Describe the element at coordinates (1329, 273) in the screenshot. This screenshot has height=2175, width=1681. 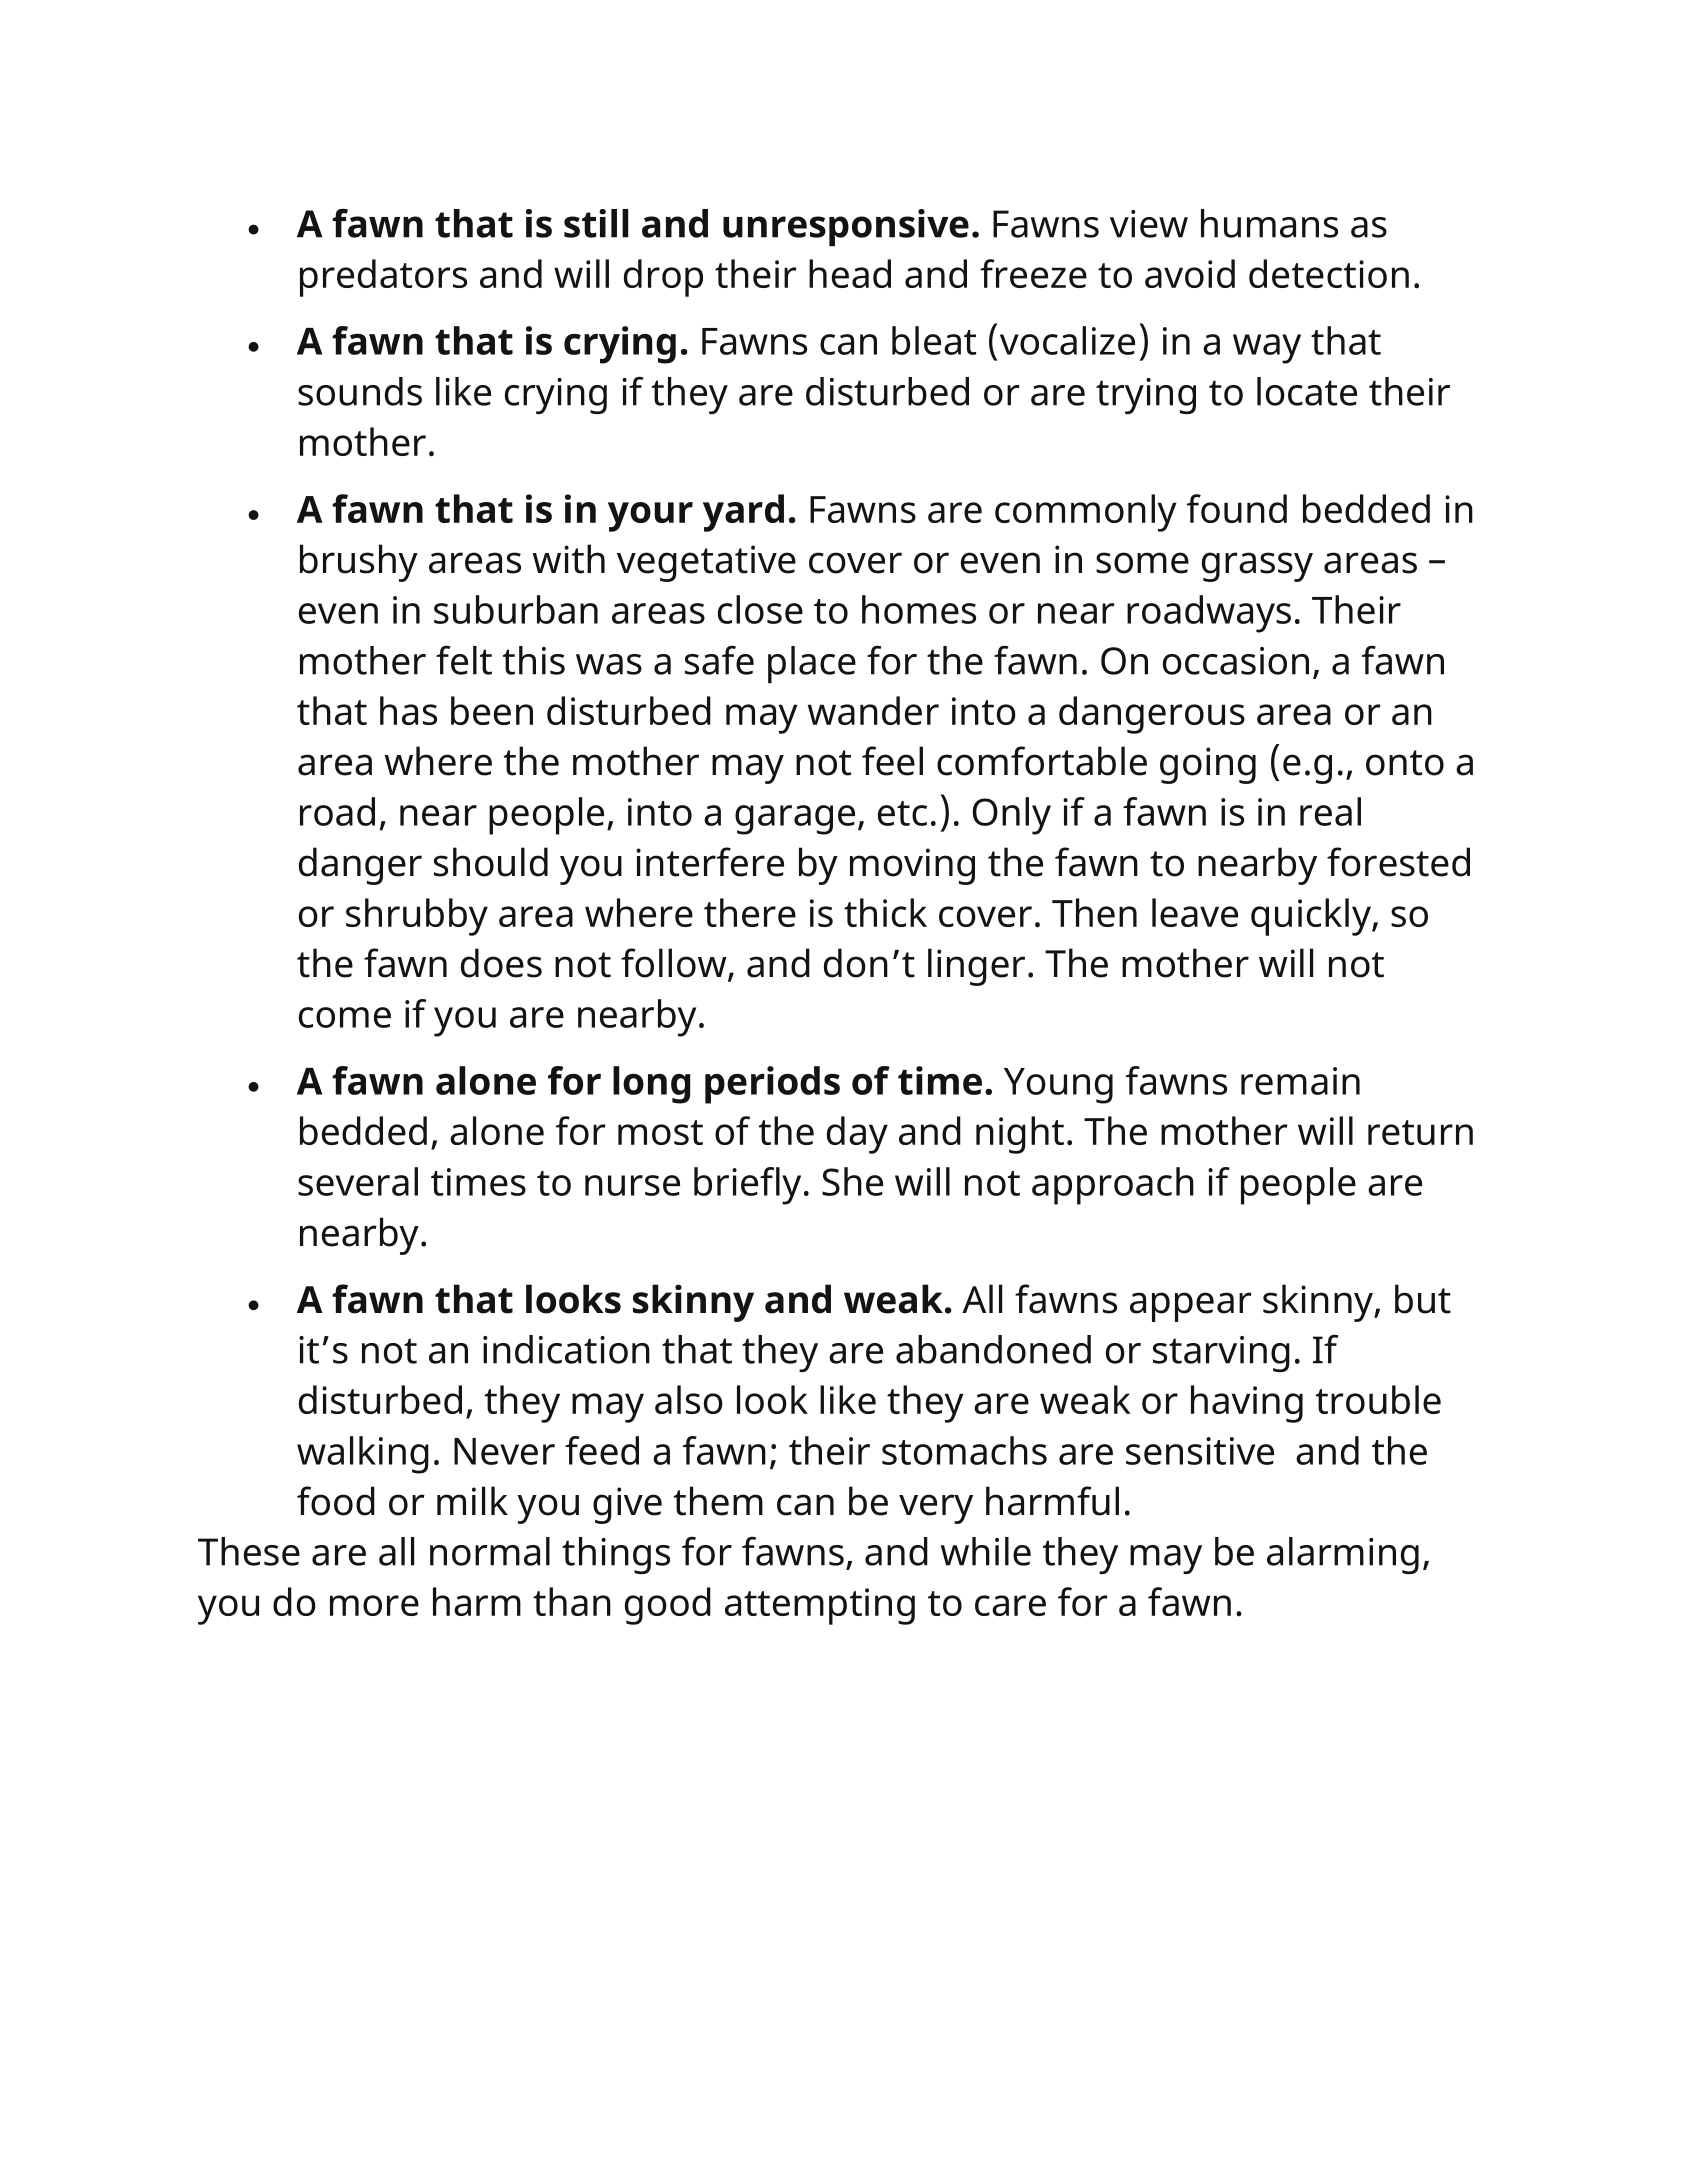
I see `detection` at that location.
